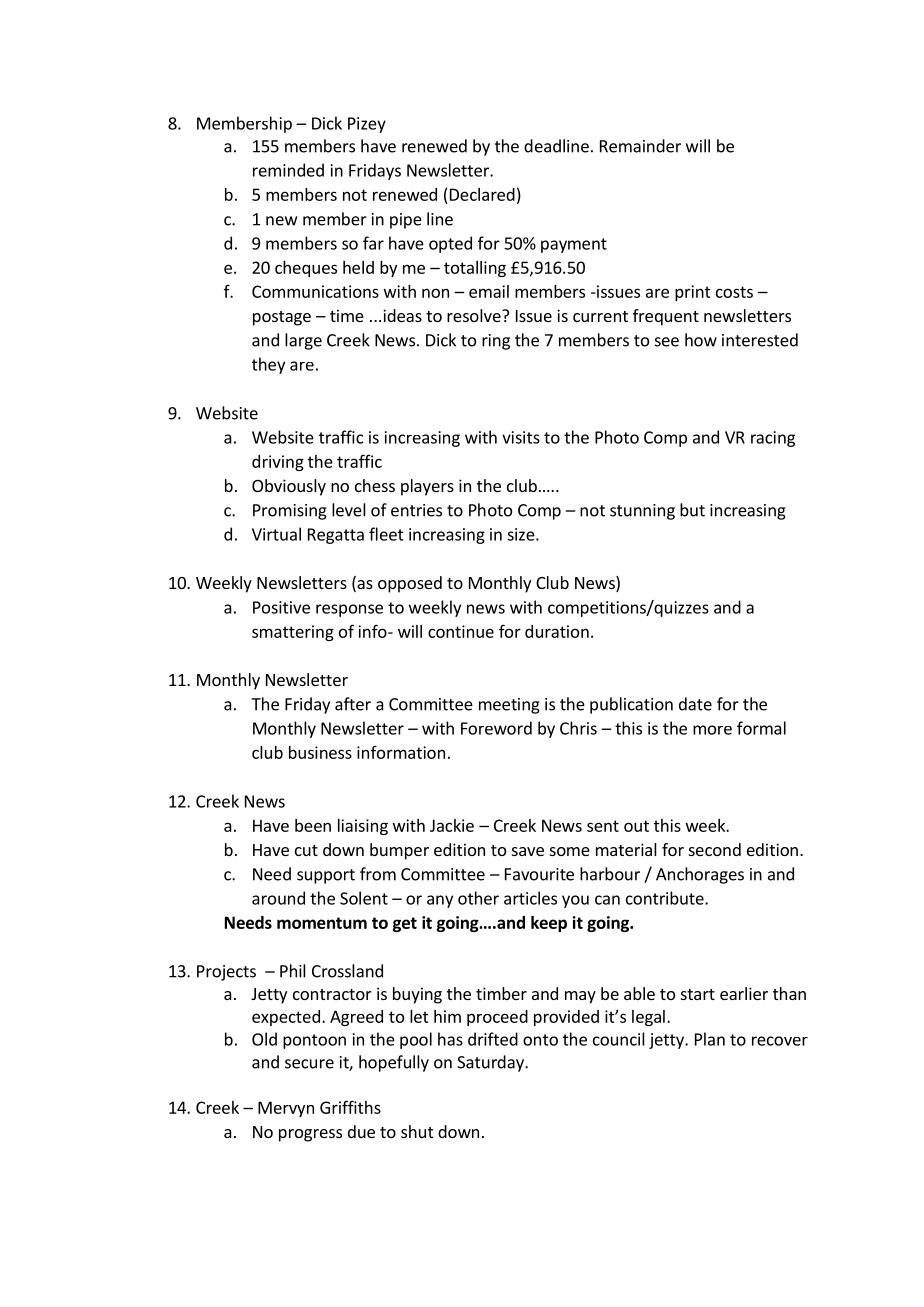  I want to click on Declared, so click(482, 194).
